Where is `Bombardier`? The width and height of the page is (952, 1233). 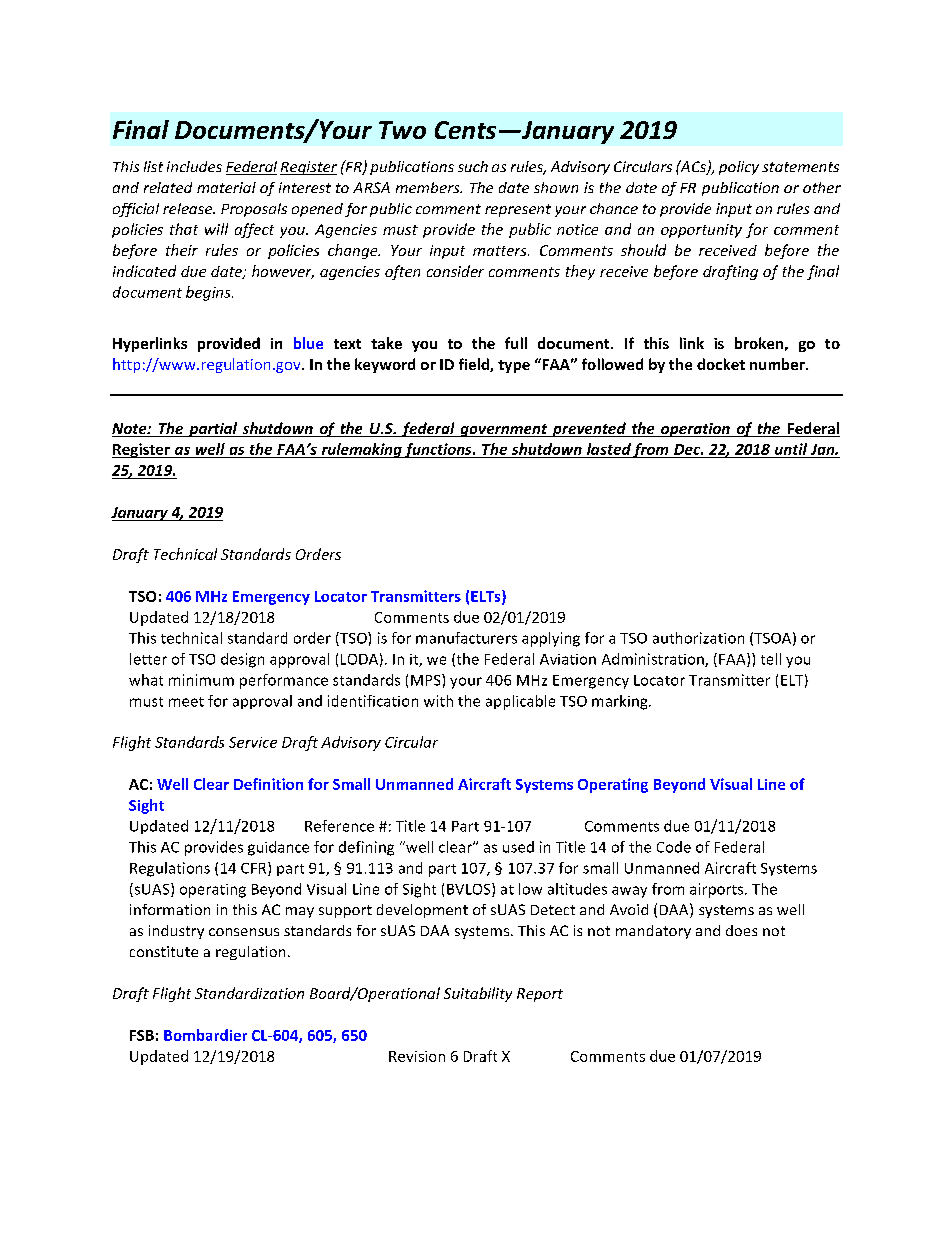
Bombardier is located at coordinates (205, 1035).
